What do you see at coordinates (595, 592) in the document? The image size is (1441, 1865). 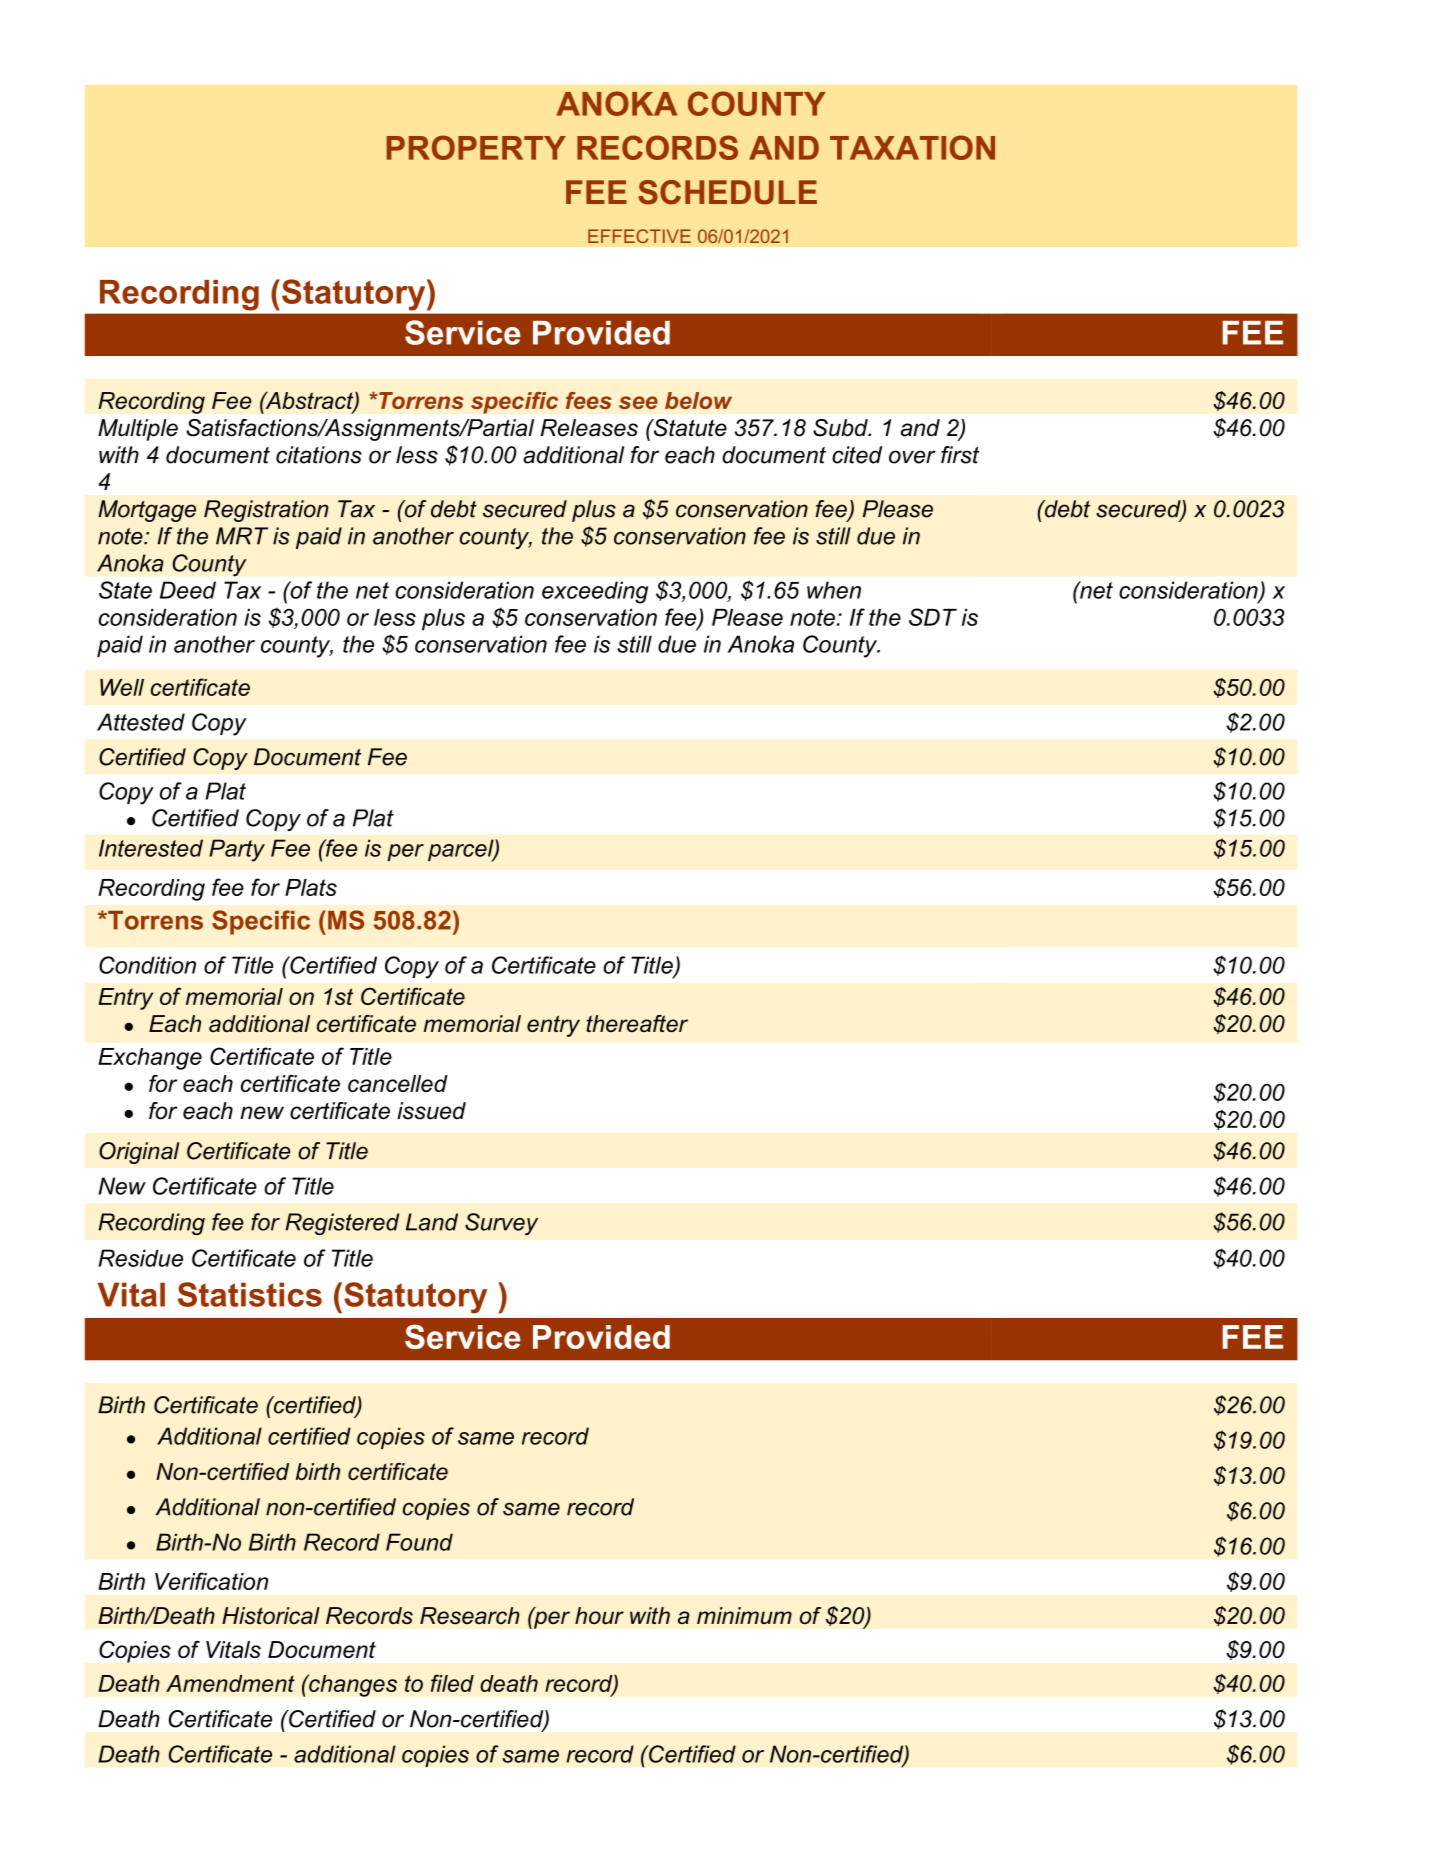 I see `exceeding` at bounding box center [595, 592].
